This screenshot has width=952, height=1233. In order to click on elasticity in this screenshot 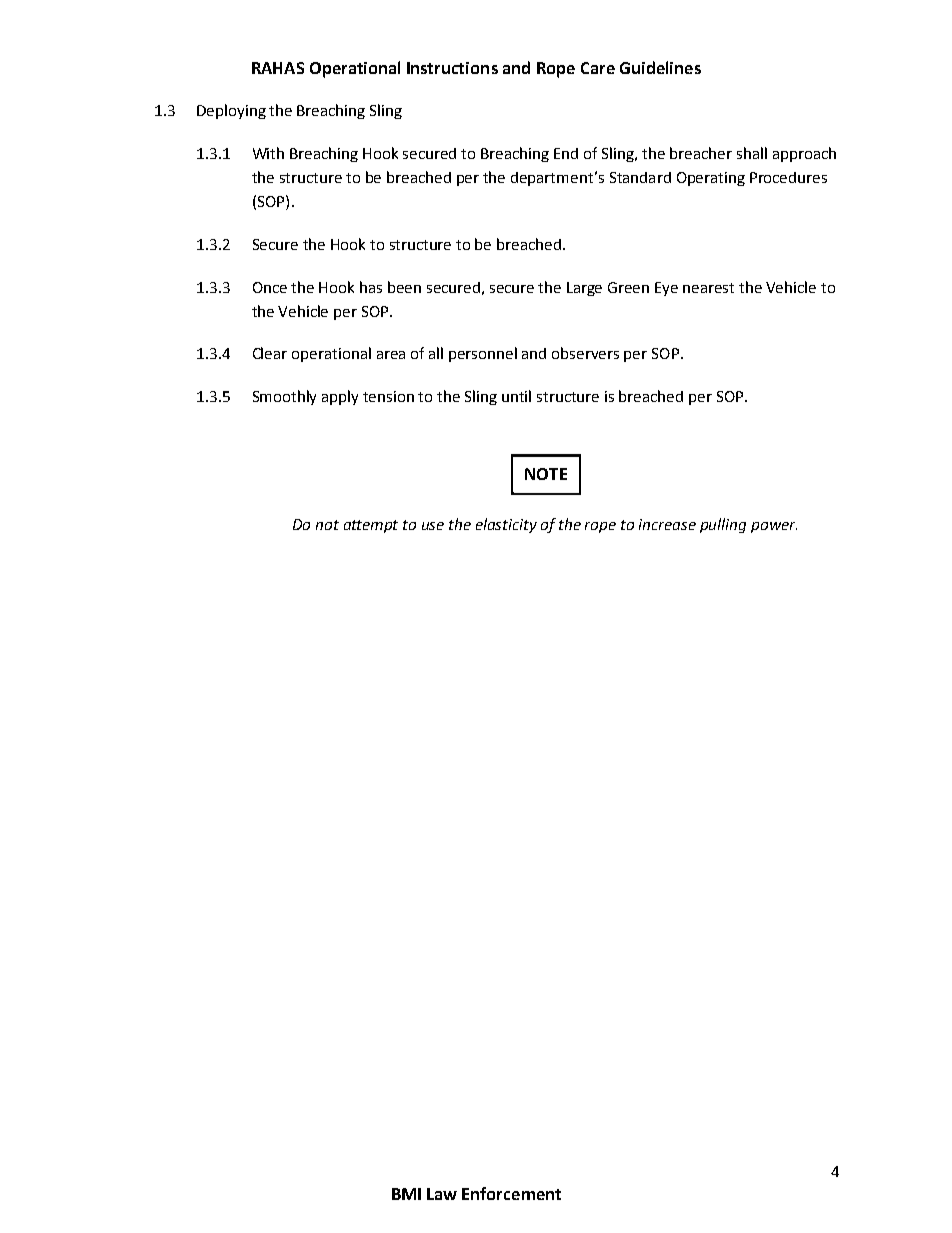, I will do `click(506, 525)`.
